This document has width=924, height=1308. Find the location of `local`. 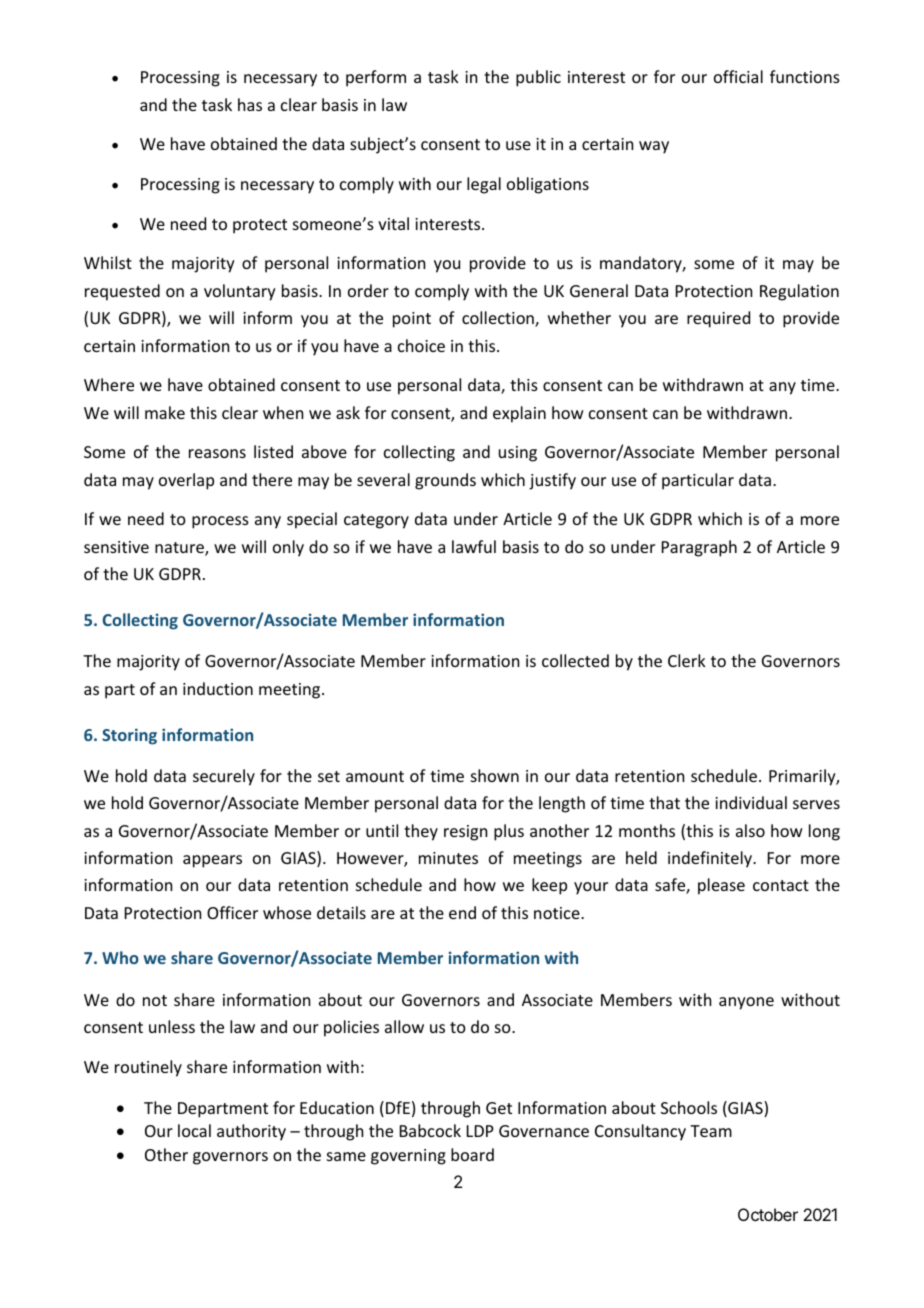

local is located at coordinates (194, 1130).
